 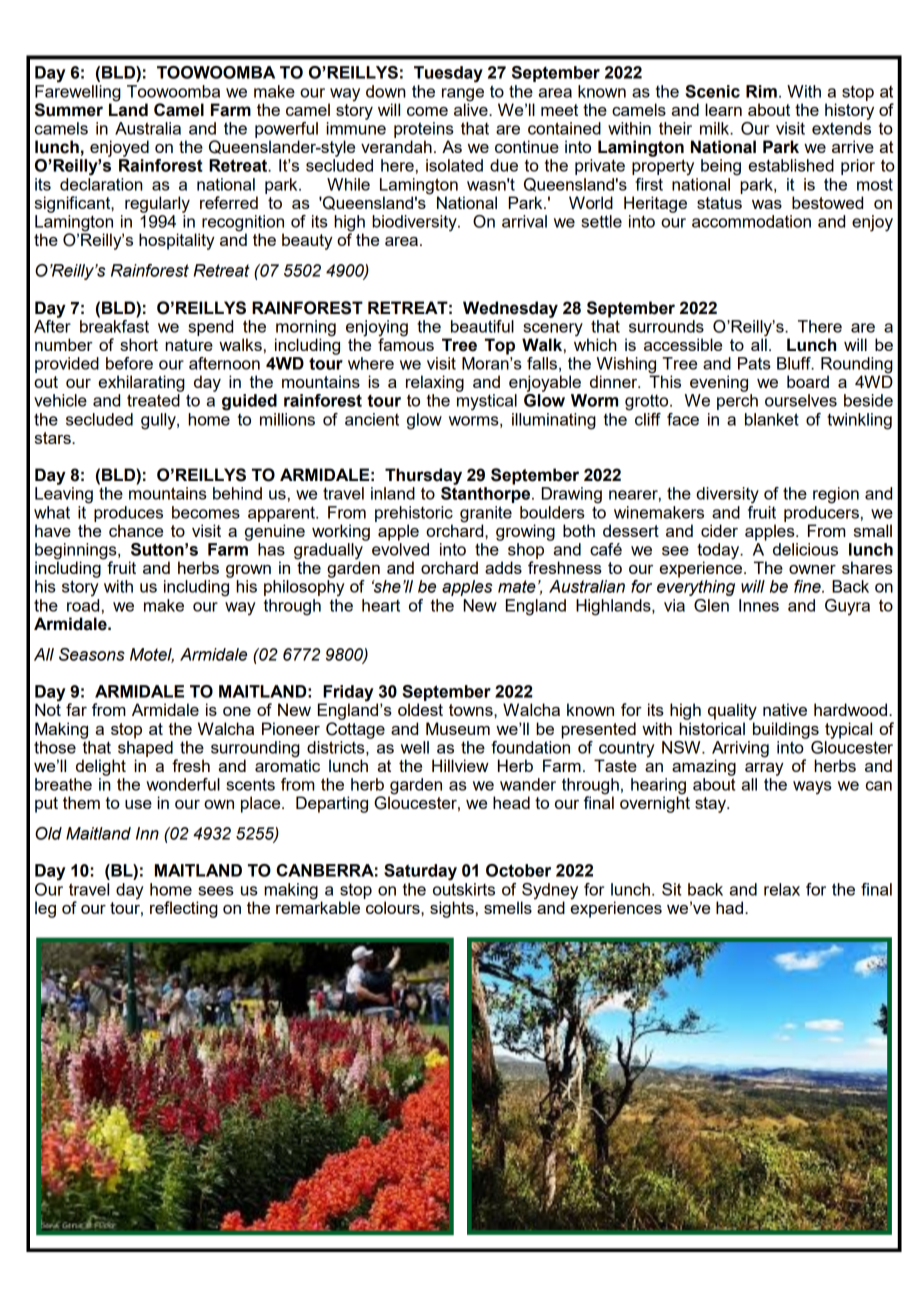 I want to click on produces, so click(x=128, y=514).
